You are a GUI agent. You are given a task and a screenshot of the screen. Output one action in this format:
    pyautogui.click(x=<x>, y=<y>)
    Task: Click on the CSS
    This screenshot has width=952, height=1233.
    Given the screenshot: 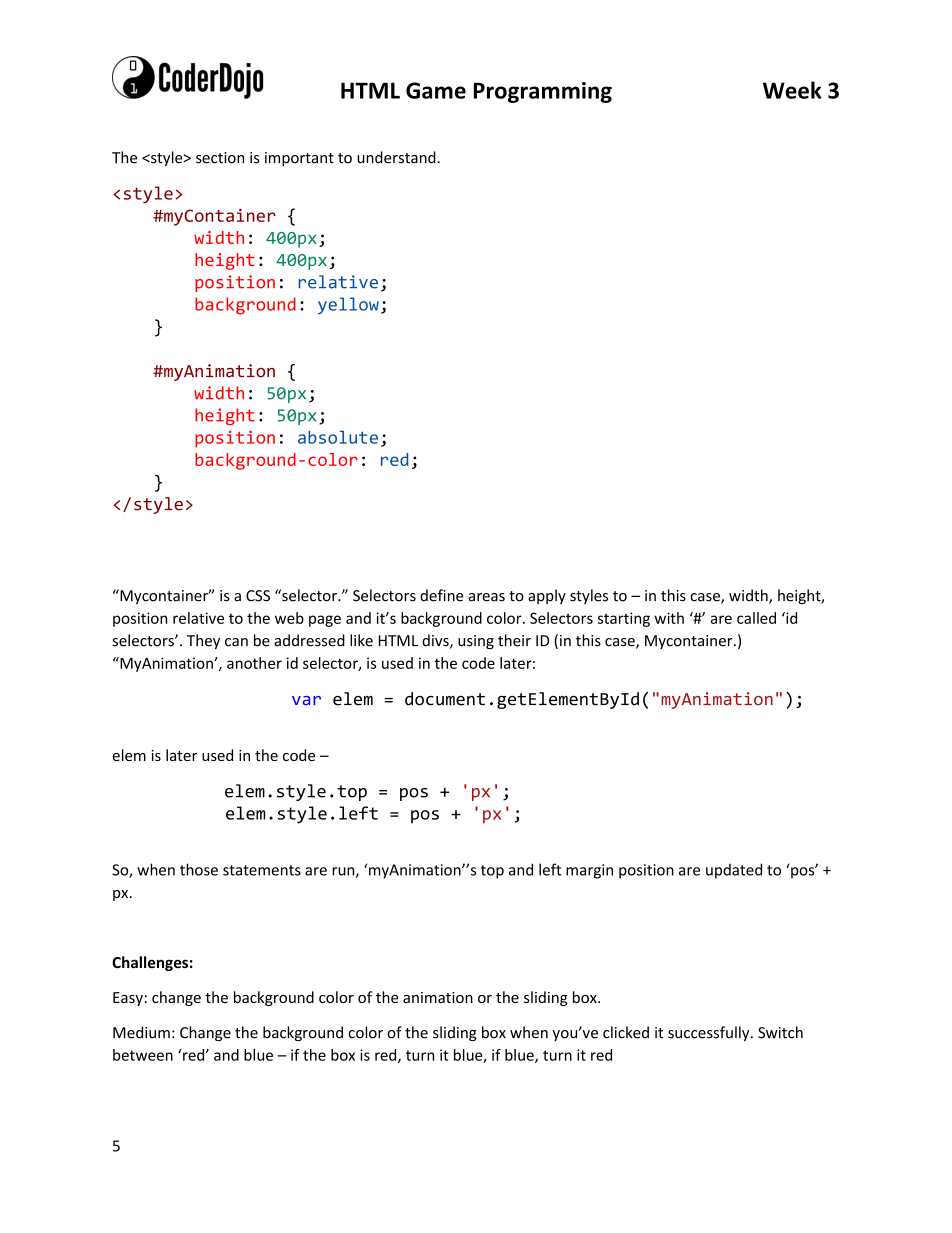 What is the action you would take?
    pyautogui.click(x=258, y=596)
